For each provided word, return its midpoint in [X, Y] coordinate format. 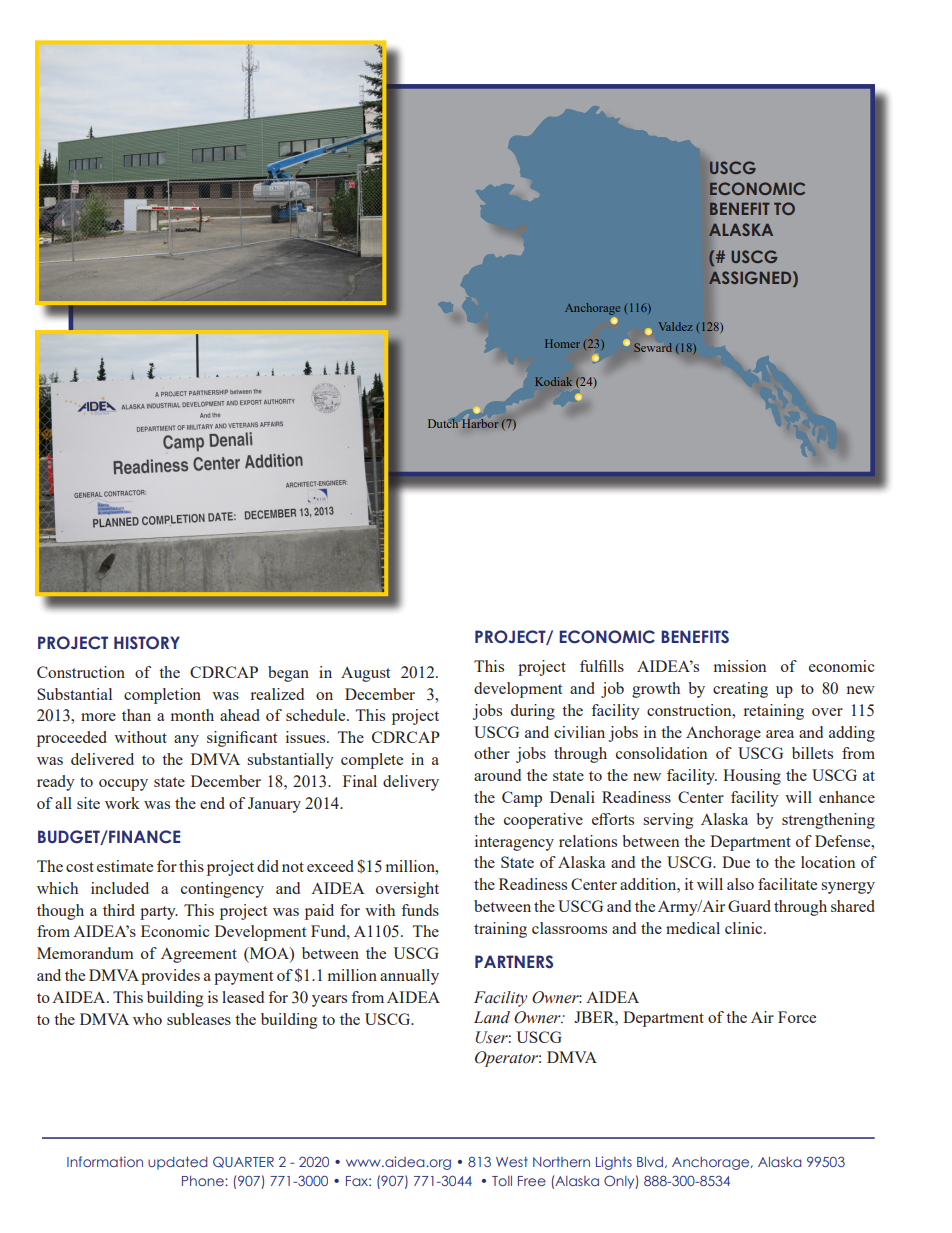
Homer [562, 343]
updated [178, 1163]
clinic [745, 928]
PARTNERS [514, 962]
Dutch [443, 423]
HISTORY [147, 643]
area [780, 734]
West [512, 1162]
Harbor [480, 423]
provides [170, 977]
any [186, 741]
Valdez [675, 326]
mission [740, 666]
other [492, 753]
